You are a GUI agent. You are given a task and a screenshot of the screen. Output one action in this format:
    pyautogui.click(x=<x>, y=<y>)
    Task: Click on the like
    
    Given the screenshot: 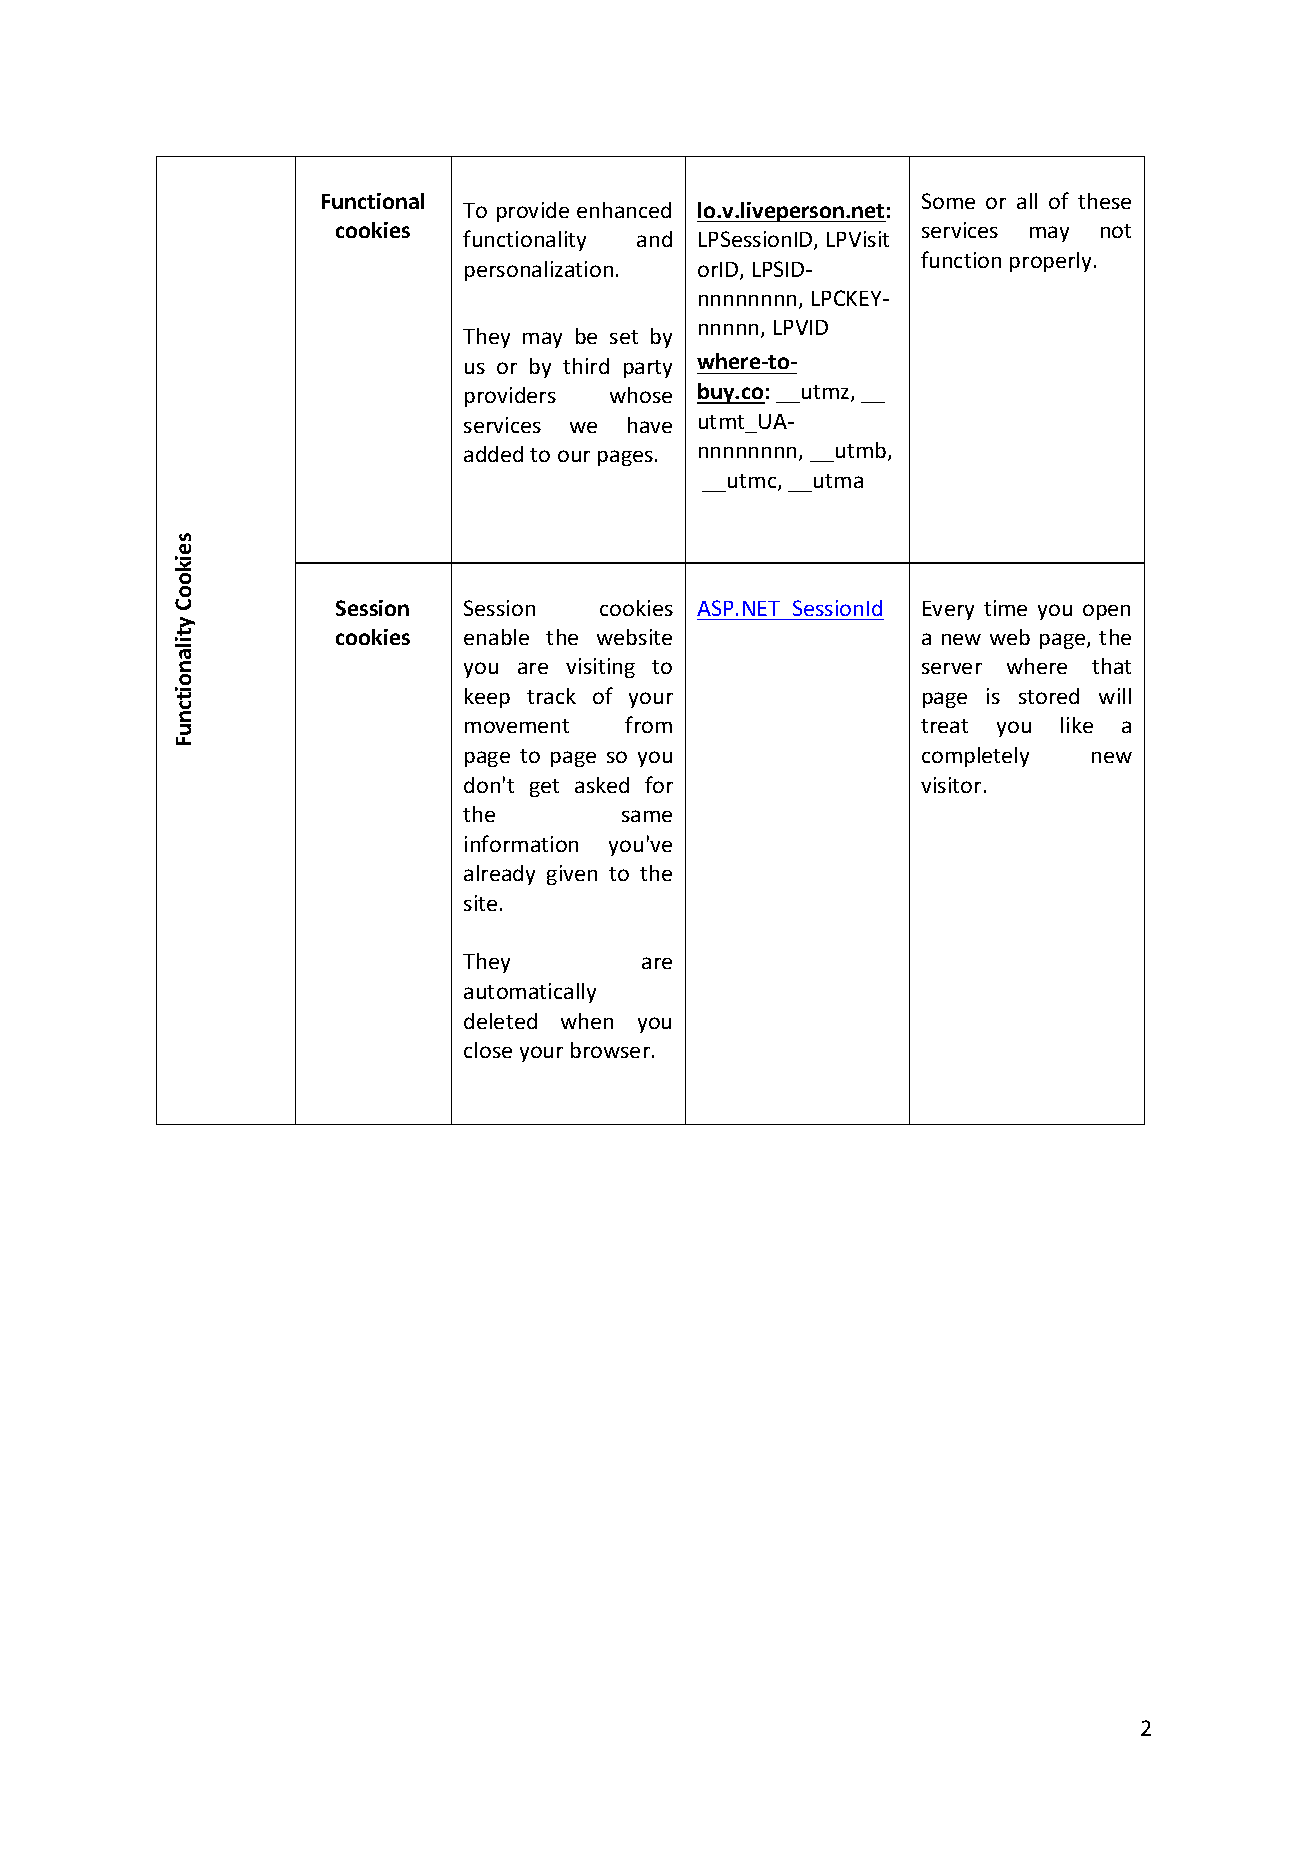 What is the action you would take?
    pyautogui.click(x=1077, y=725)
